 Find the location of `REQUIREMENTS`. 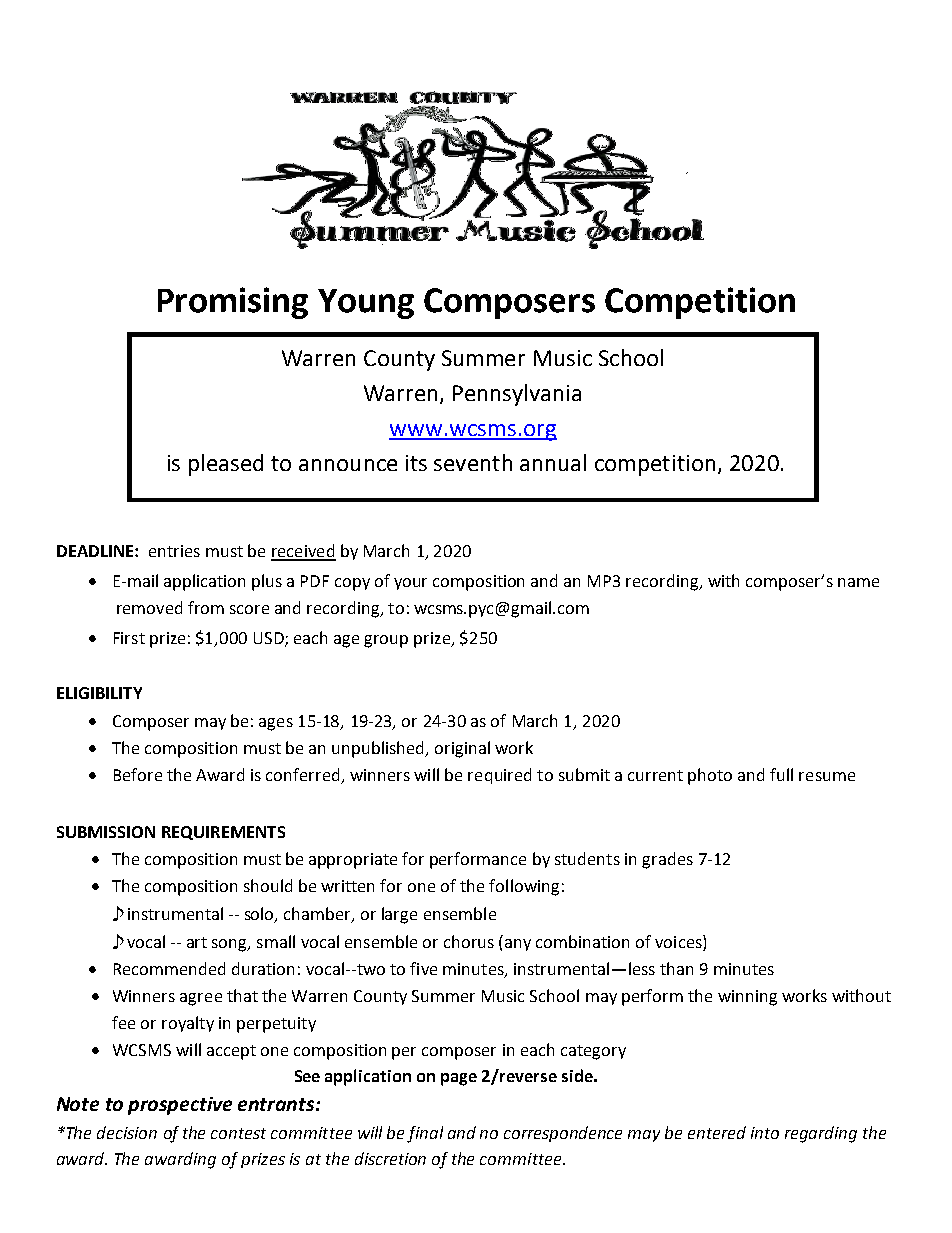

REQUIREMENTS is located at coordinates (223, 833).
